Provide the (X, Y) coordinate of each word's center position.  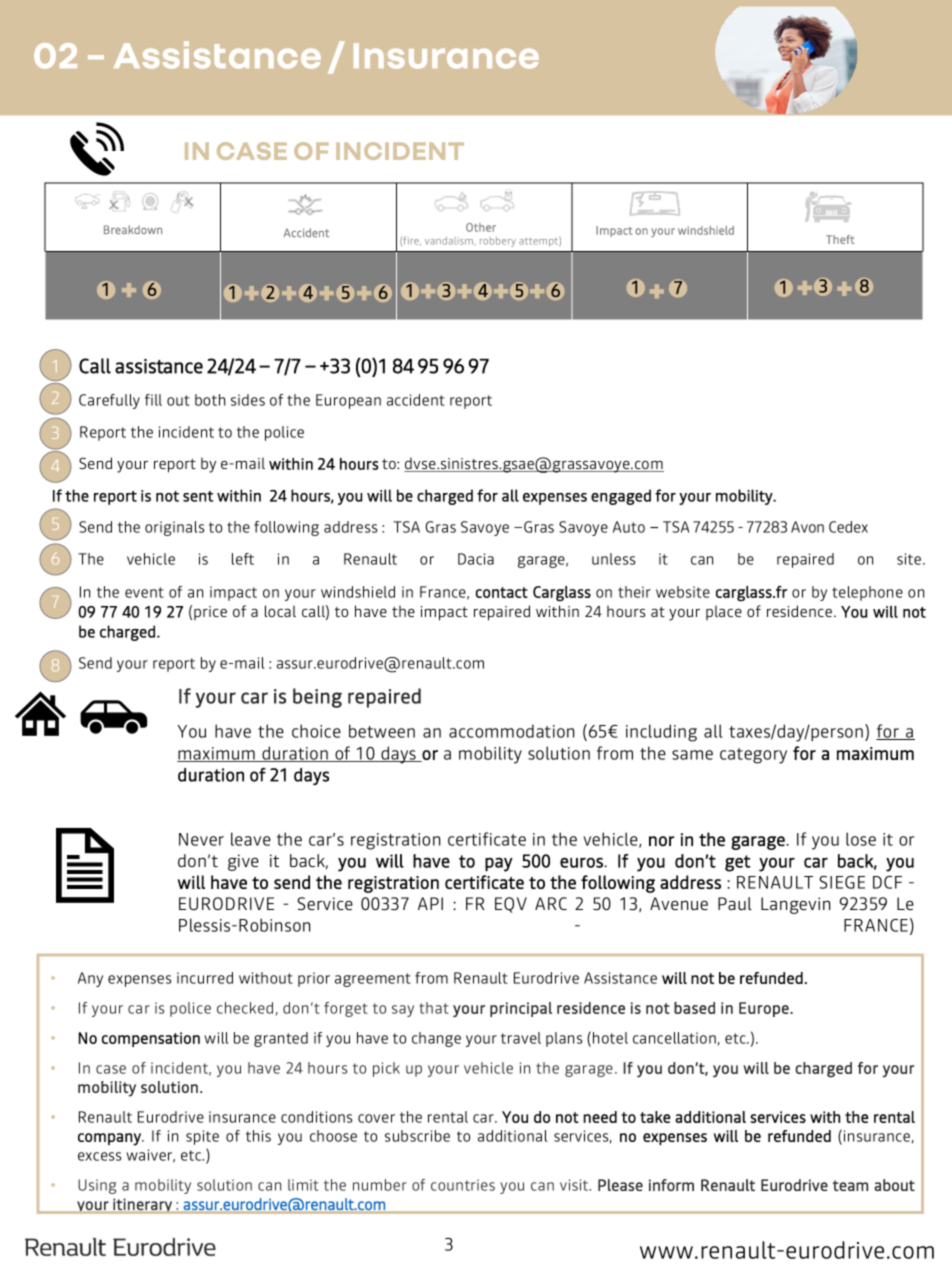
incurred (205, 978)
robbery (498, 242)
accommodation (511, 731)
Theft (840, 239)
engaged (621, 497)
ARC (551, 903)
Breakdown (133, 229)
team (850, 1185)
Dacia (476, 559)
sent (198, 496)
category (753, 756)
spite (202, 1137)
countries (463, 1185)
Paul (735, 903)
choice (316, 731)
